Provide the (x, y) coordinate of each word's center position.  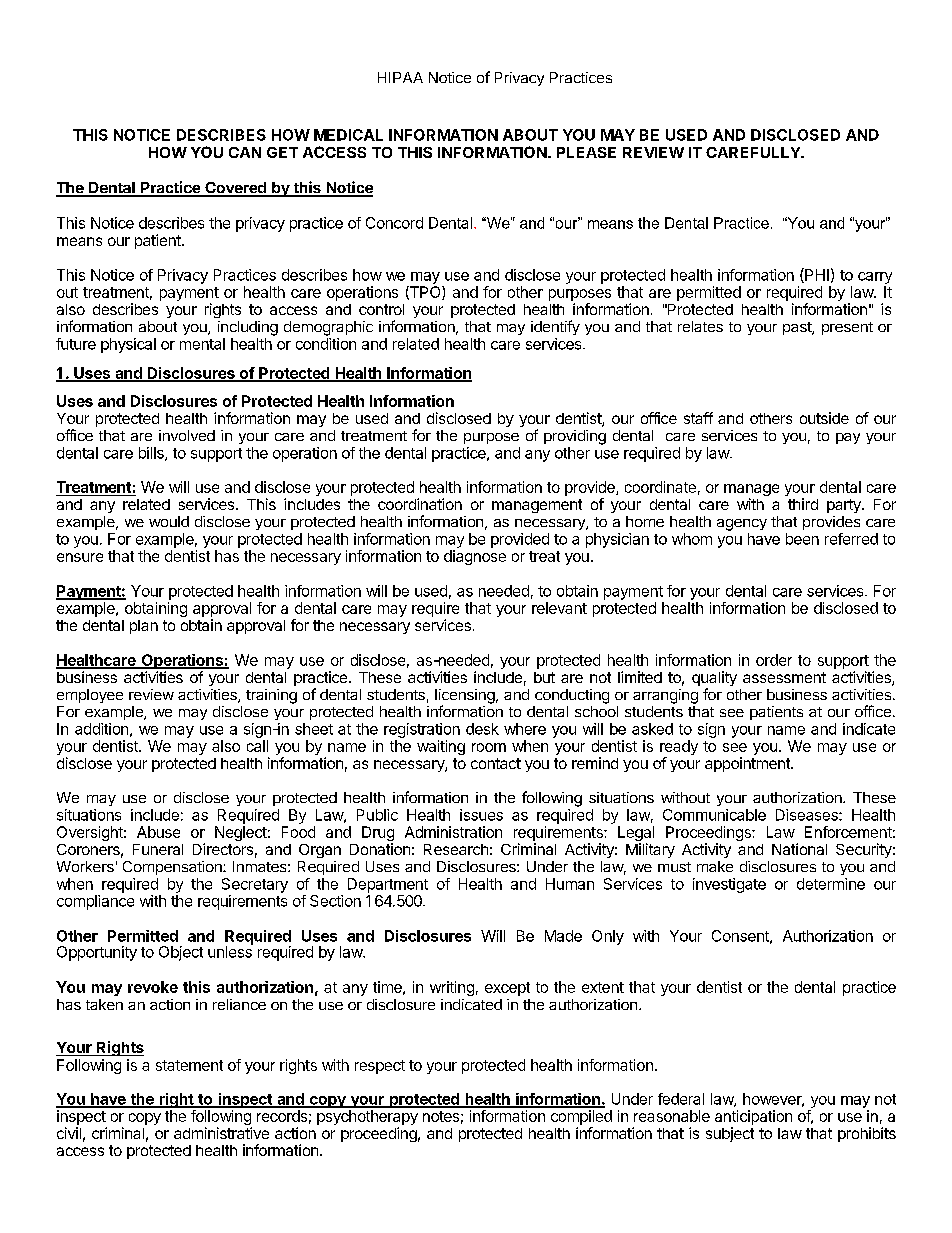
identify (555, 327)
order (774, 660)
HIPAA (400, 77)
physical (128, 345)
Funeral (158, 849)
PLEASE (586, 152)
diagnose (475, 557)
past (798, 328)
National (799, 849)
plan (144, 627)
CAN (245, 152)
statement (189, 1065)
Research (456, 849)
